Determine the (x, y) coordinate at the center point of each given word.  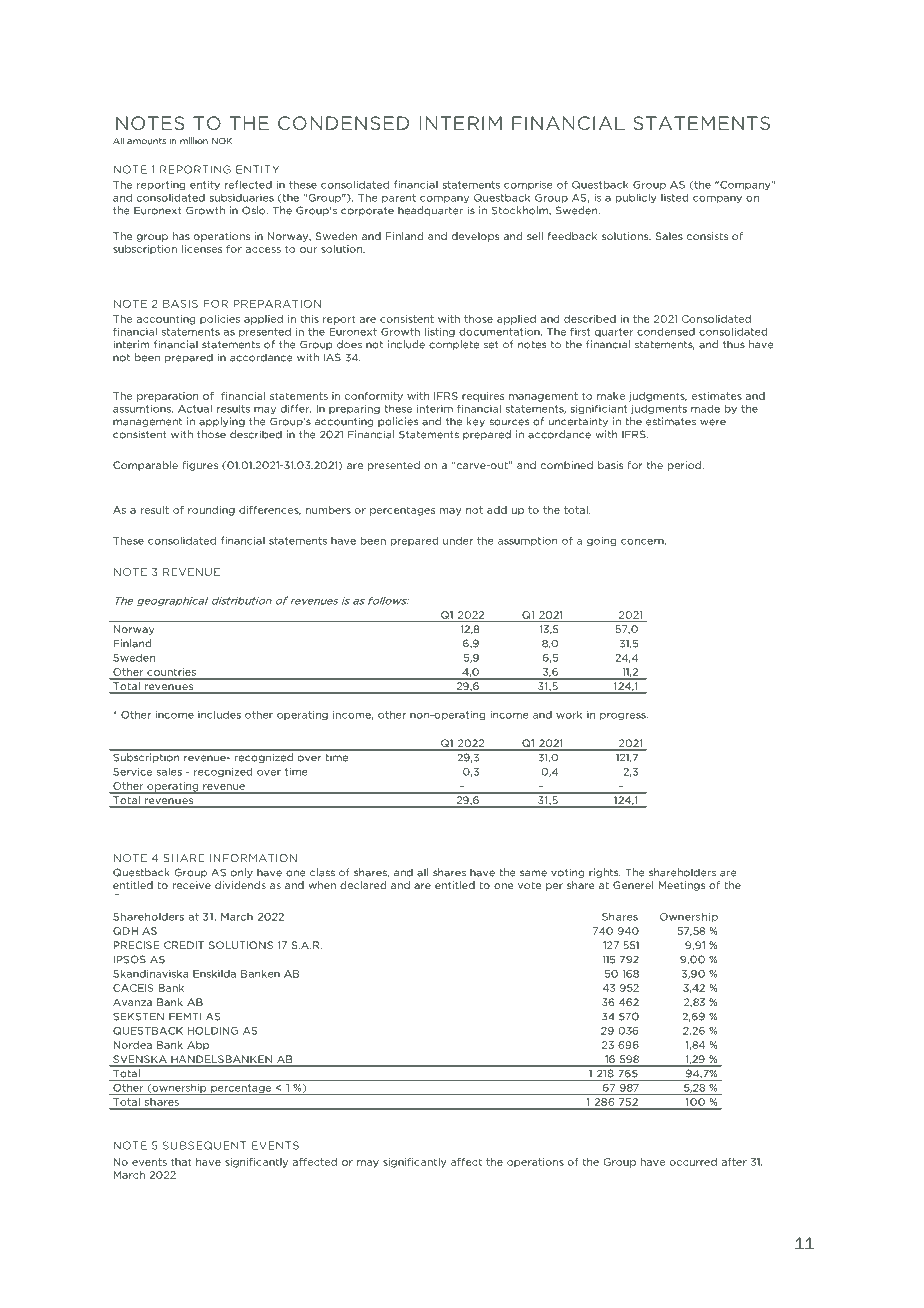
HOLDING (213, 1031)
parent (399, 198)
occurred (693, 1162)
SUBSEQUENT (204, 1145)
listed (674, 197)
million (194, 141)
